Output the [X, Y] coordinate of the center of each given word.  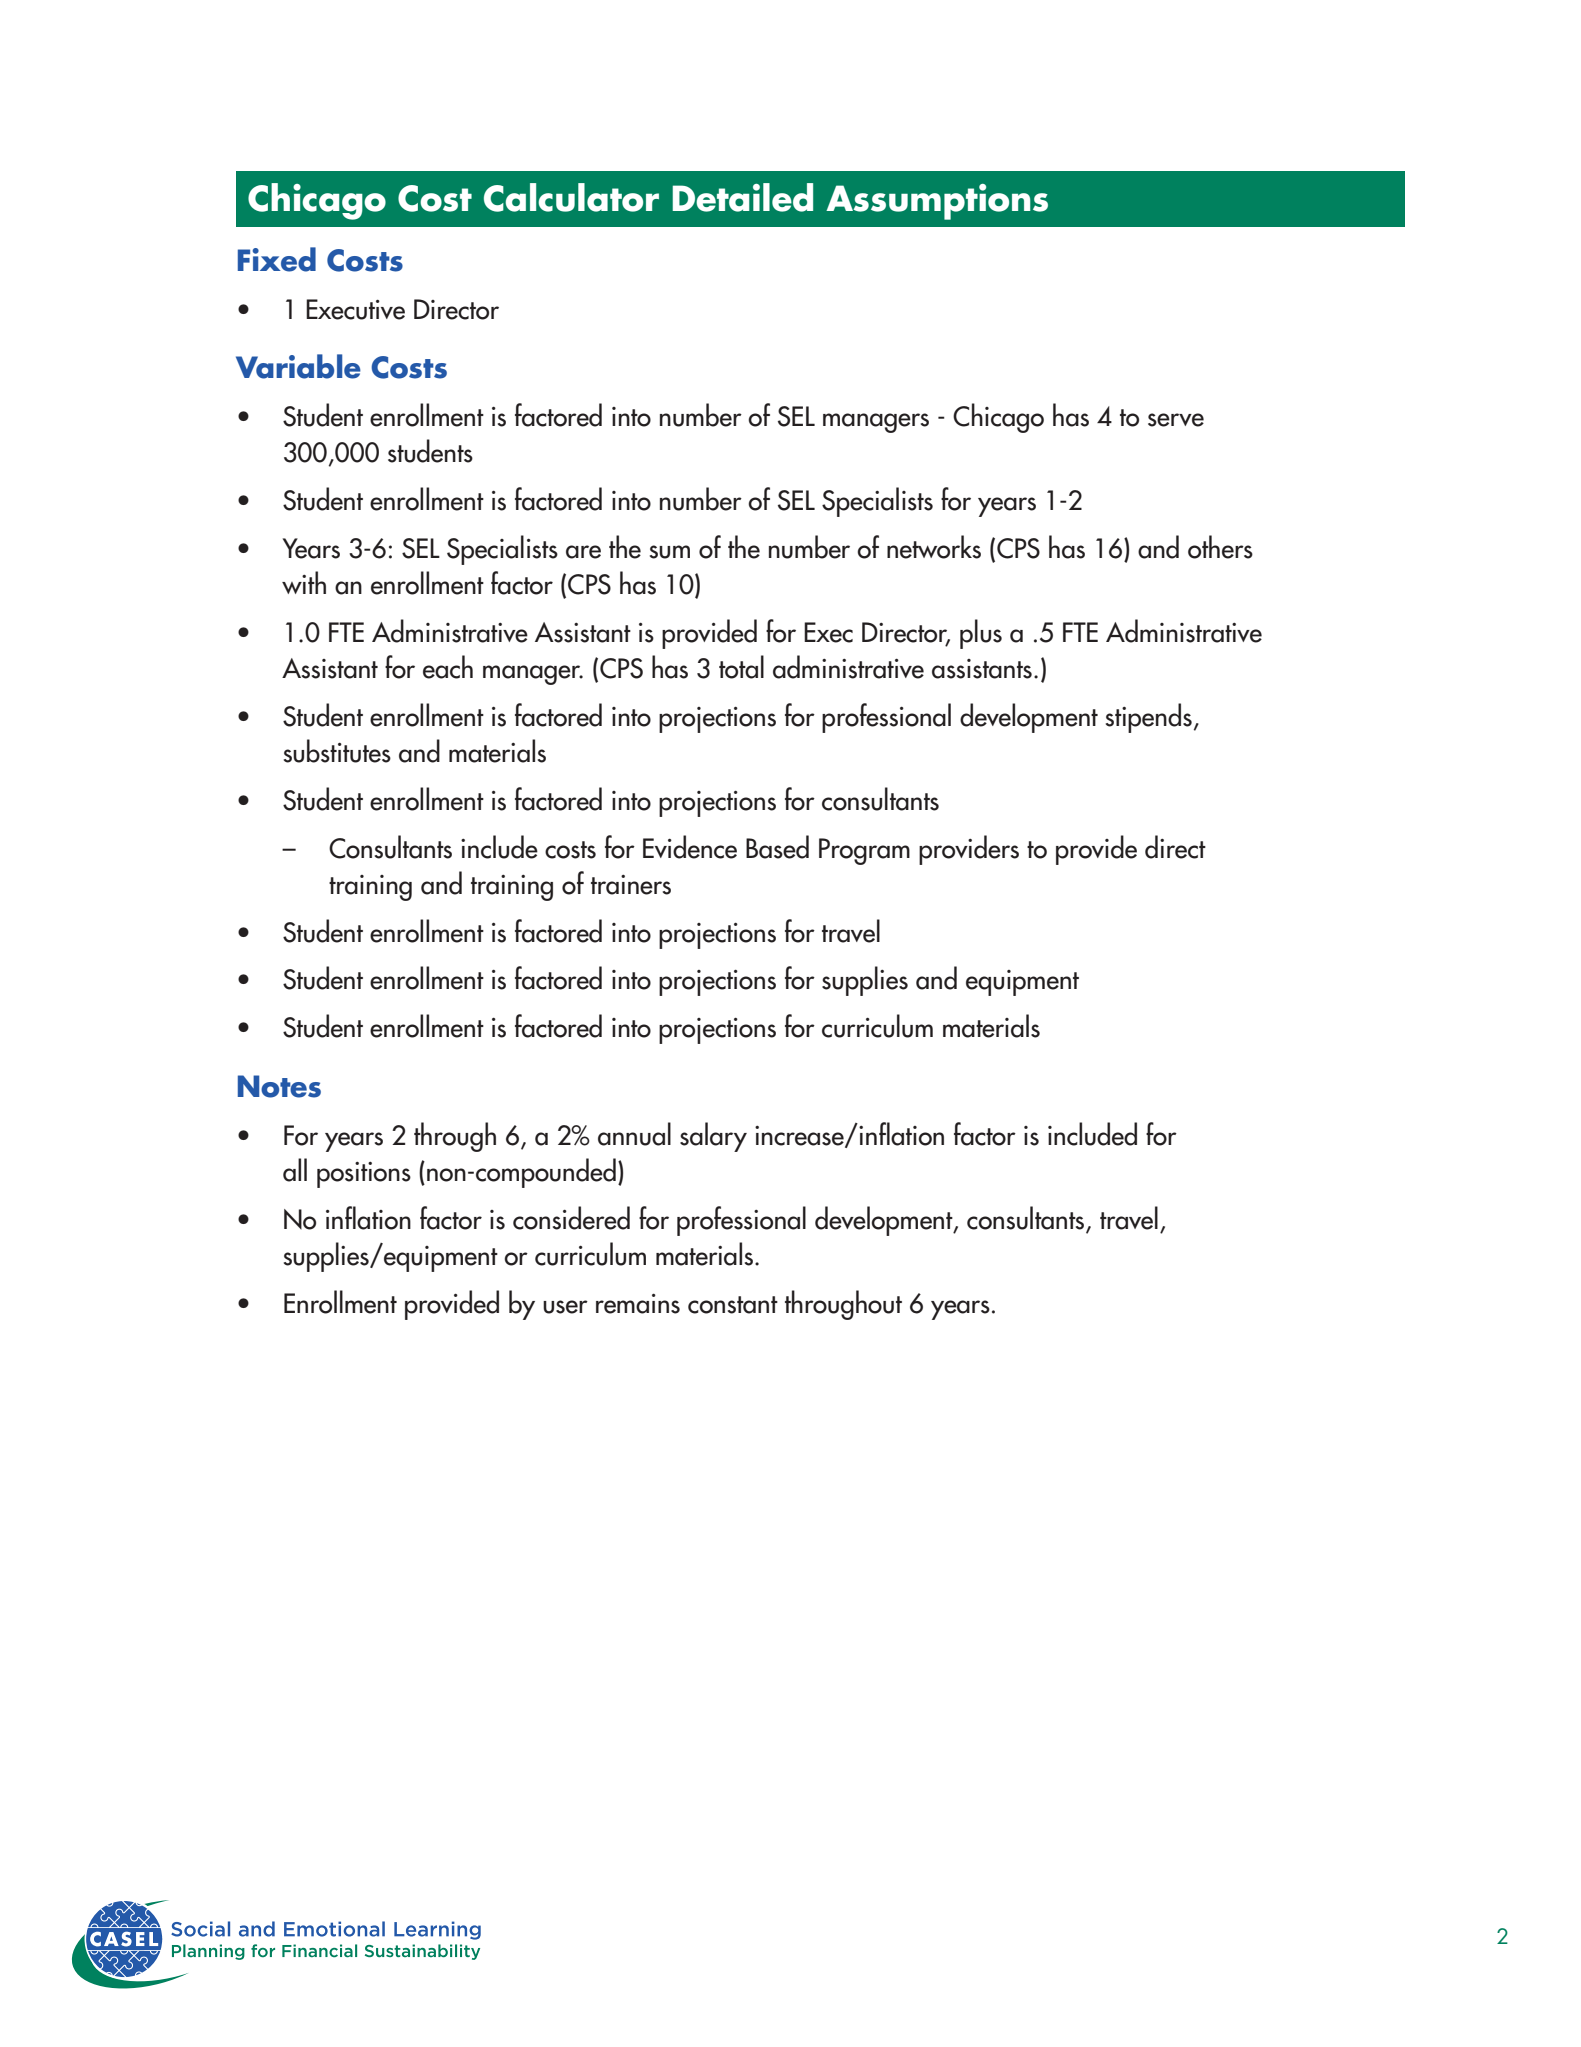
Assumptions [937, 202]
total [741, 667]
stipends [1149, 718]
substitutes [337, 751]
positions [364, 1175]
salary [713, 1137]
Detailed [742, 197]
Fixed [277, 259]
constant [733, 1305]
